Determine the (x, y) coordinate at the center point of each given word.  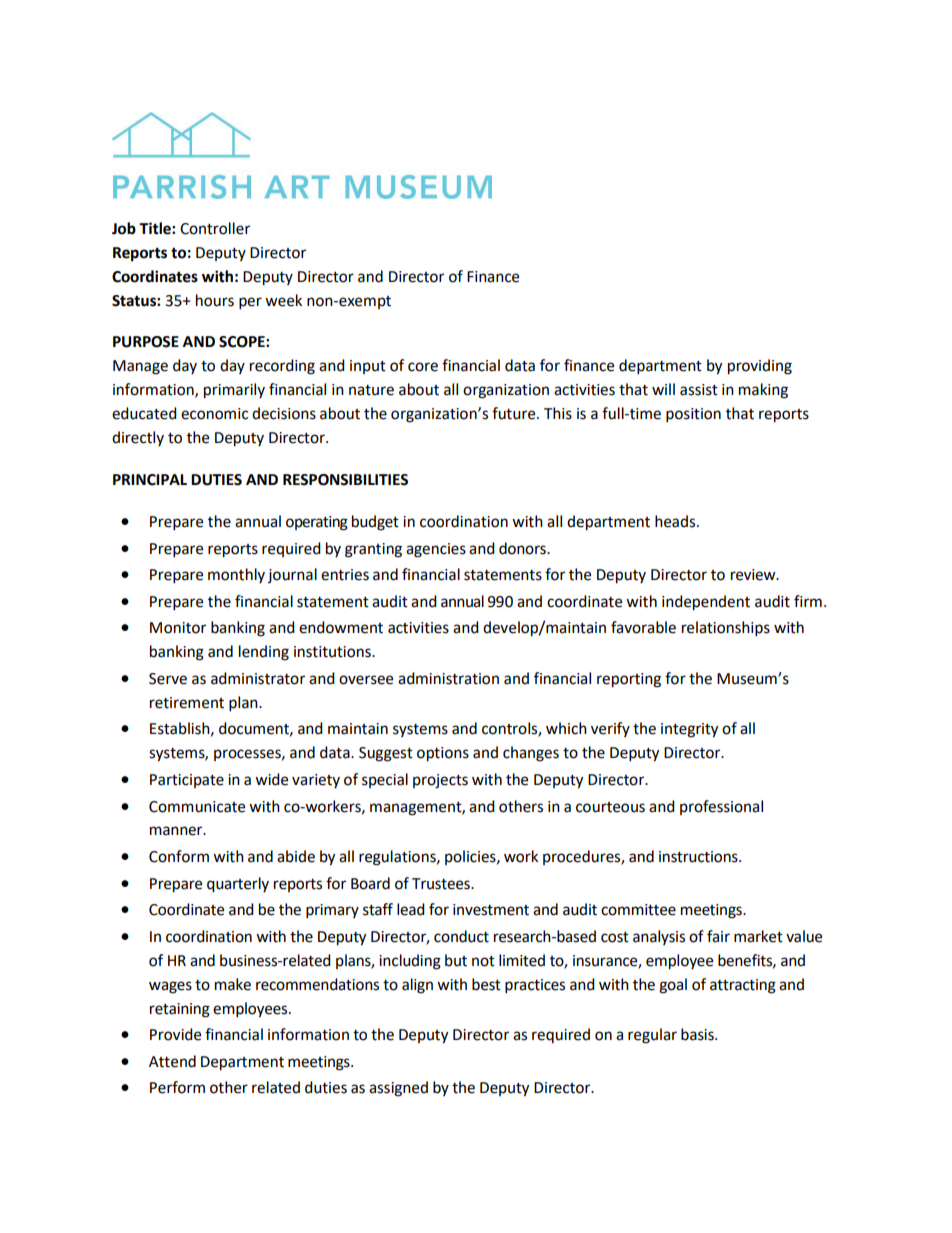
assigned (398, 1089)
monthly (236, 575)
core (423, 367)
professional (721, 807)
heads (676, 521)
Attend (172, 1061)
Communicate (197, 807)
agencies (436, 550)
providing (760, 367)
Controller (215, 228)
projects (440, 781)
